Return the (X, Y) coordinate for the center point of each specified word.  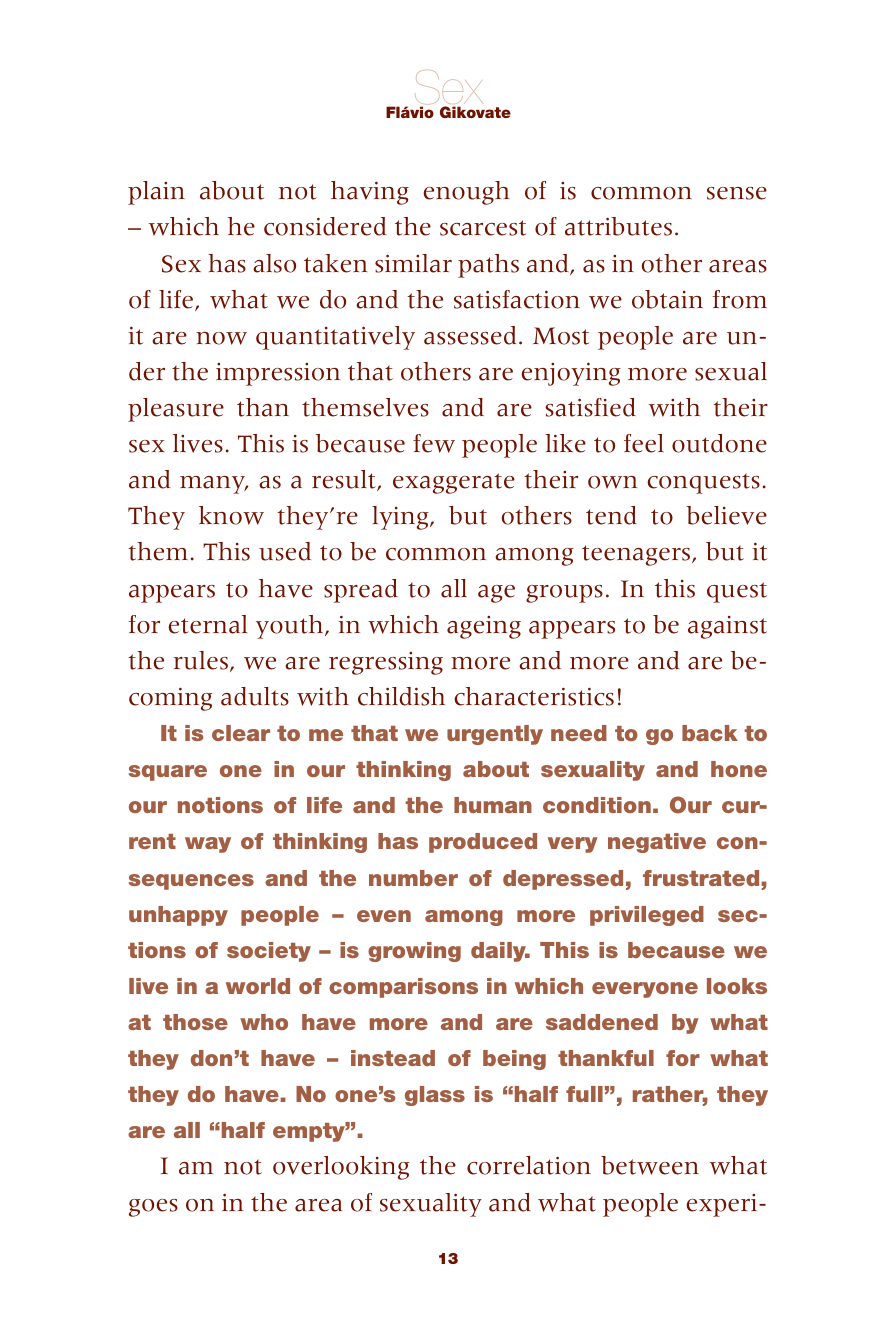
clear (241, 733)
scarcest (483, 228)
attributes (618, 226)
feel (644, 443)
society (269, 952)
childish (401, 696)
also (274, 263)
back (710, 733)
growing (414, 952)
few (434, 443)
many (214, 485)
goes (153, 1208)
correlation (529, 1165)
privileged (647, 916)
